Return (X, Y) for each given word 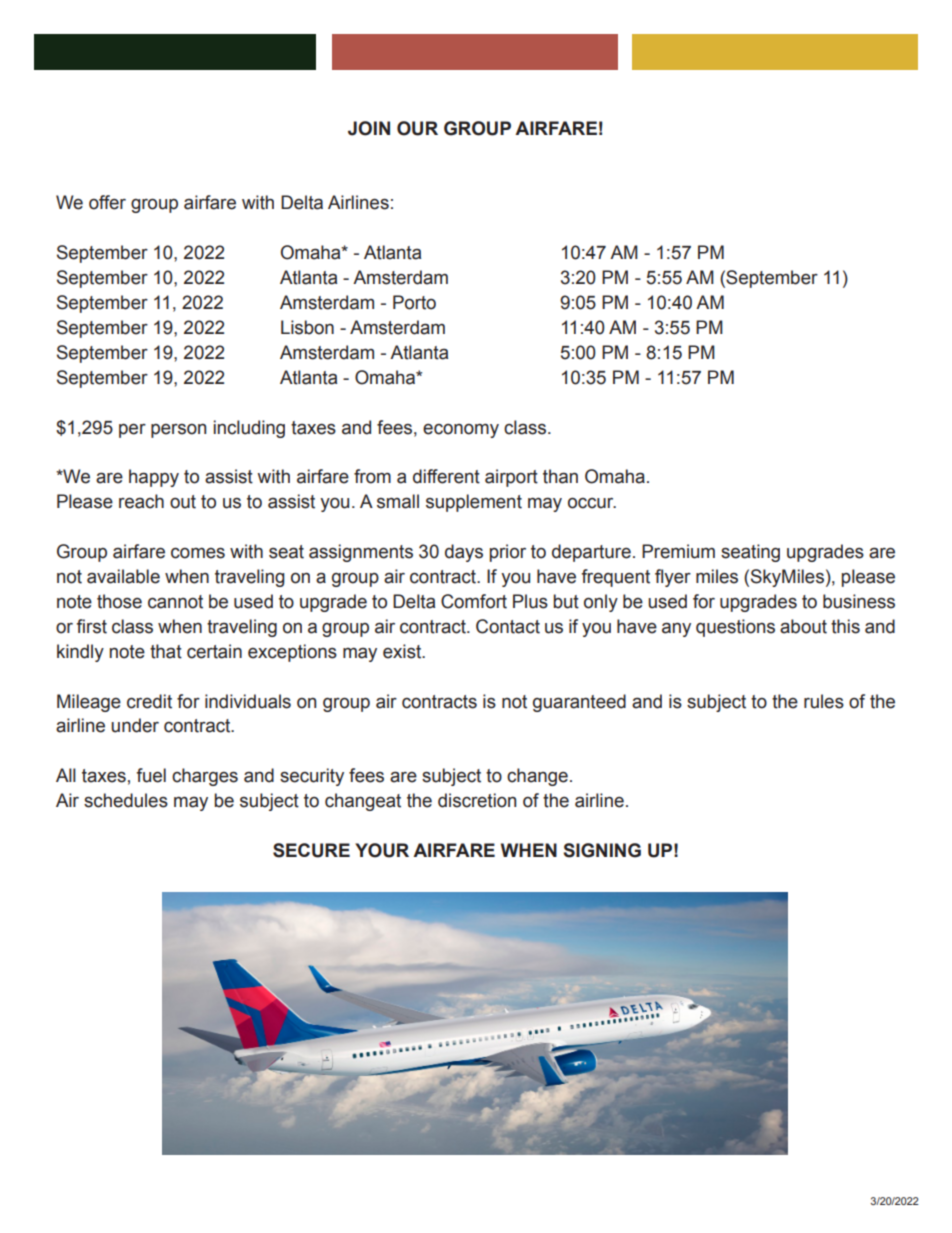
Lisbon (307, 327)
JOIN (369, 128)
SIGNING (602, 850)
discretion (477, 800)
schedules (126, 800)
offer (107, 202)
